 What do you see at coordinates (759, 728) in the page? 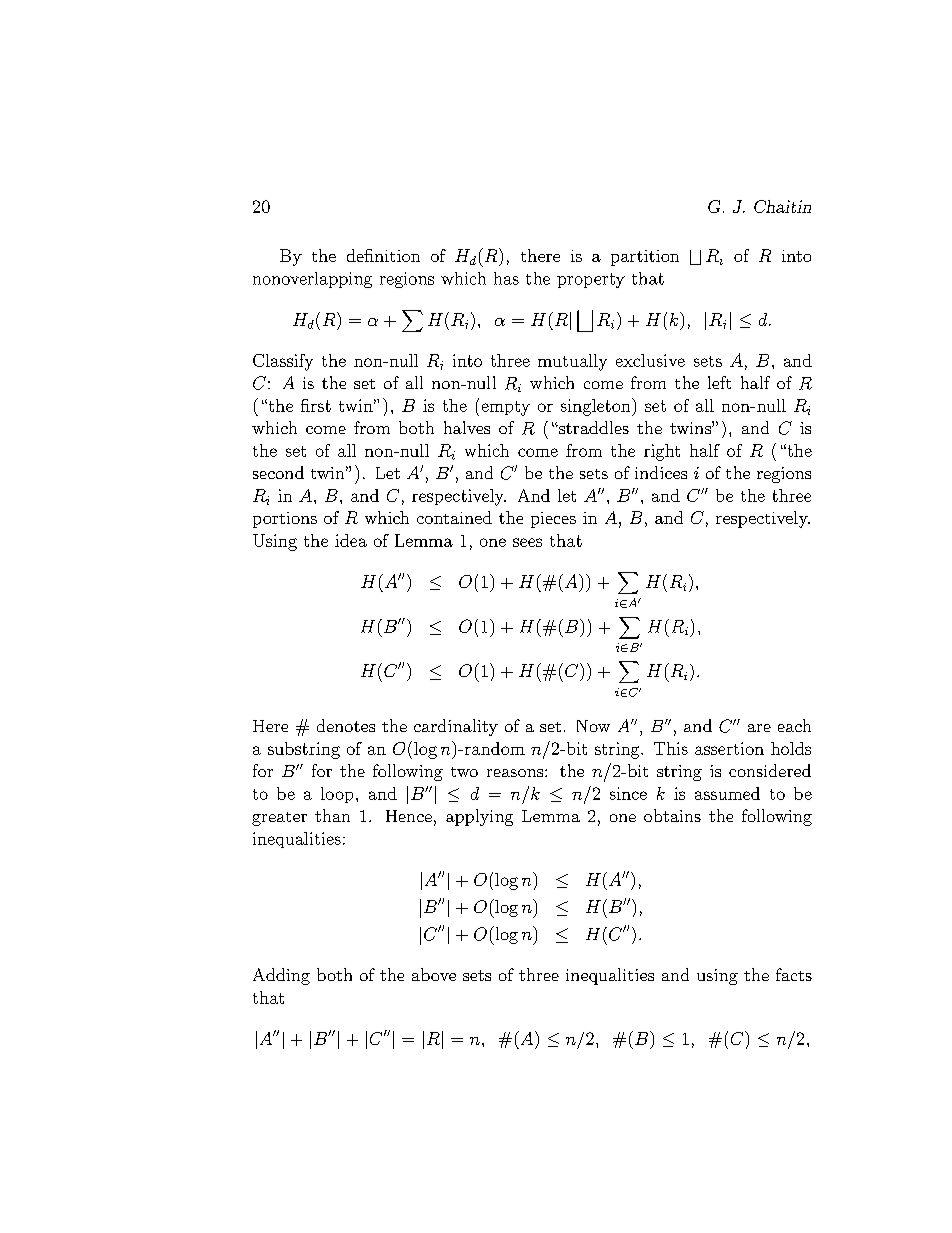
I see `are` at bounding box center [759, 728].
